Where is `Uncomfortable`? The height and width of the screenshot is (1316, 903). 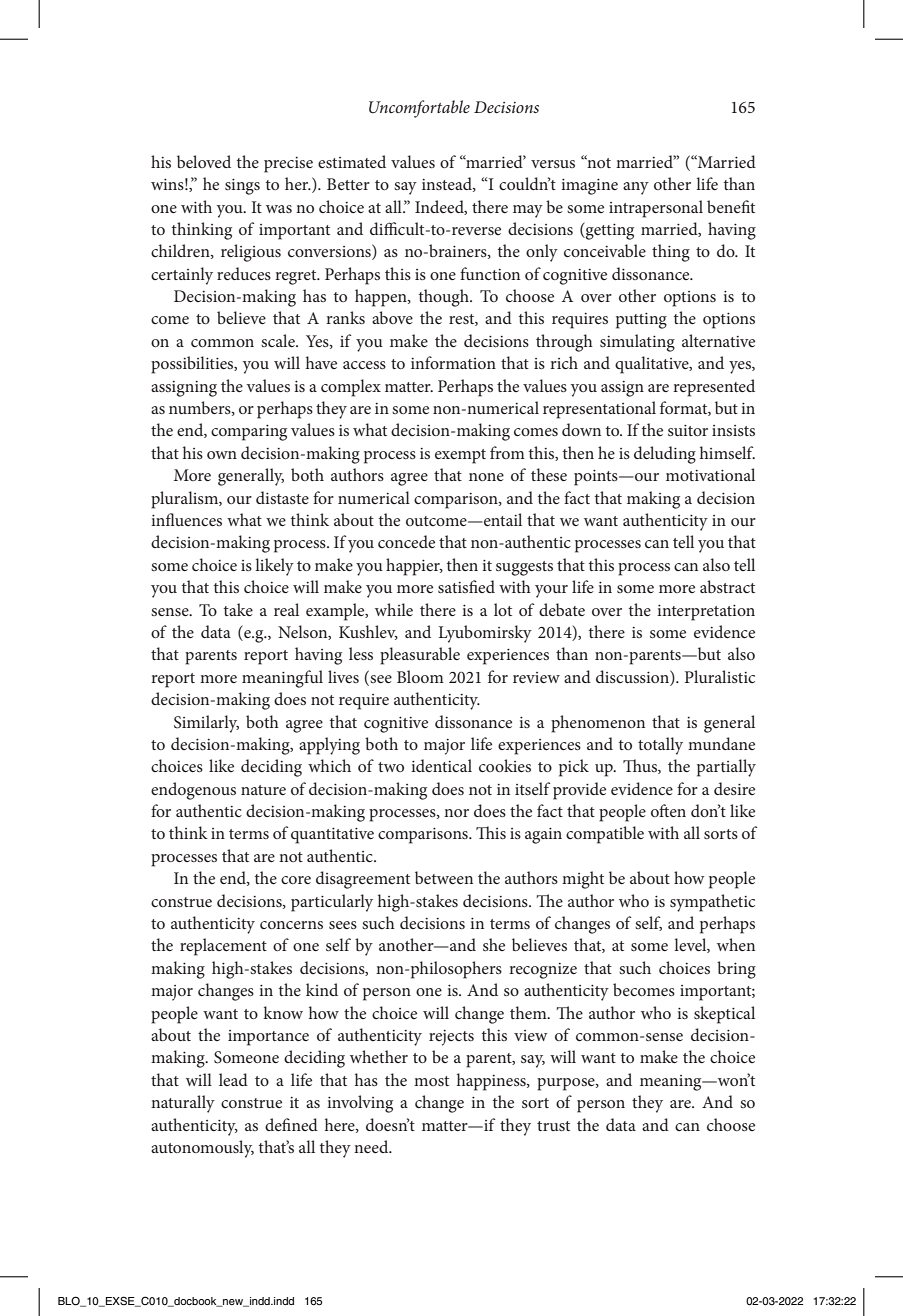
Uncomfortable is located at coordinates (419, 109).
